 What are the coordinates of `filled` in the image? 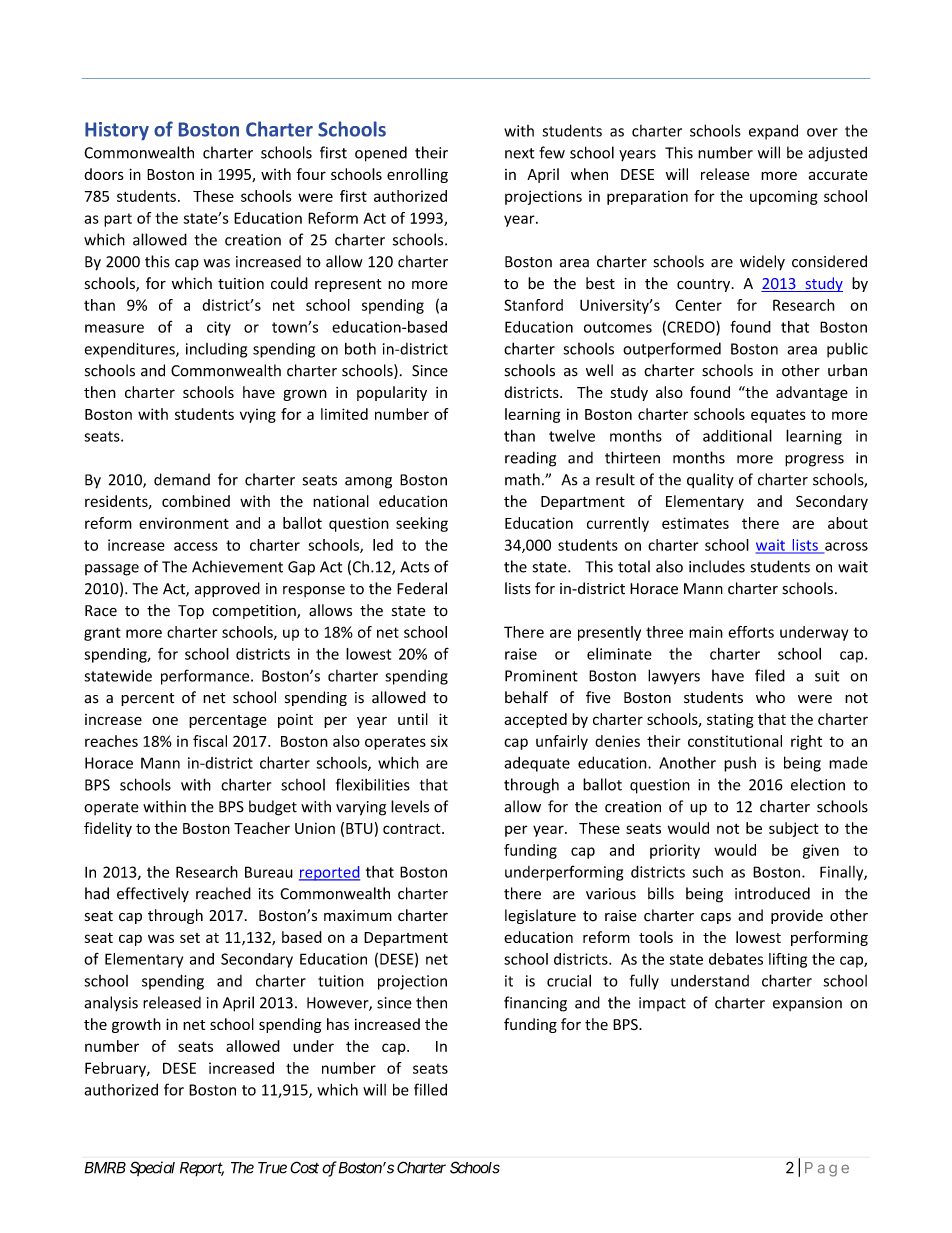 It's located at (430, 1089).
